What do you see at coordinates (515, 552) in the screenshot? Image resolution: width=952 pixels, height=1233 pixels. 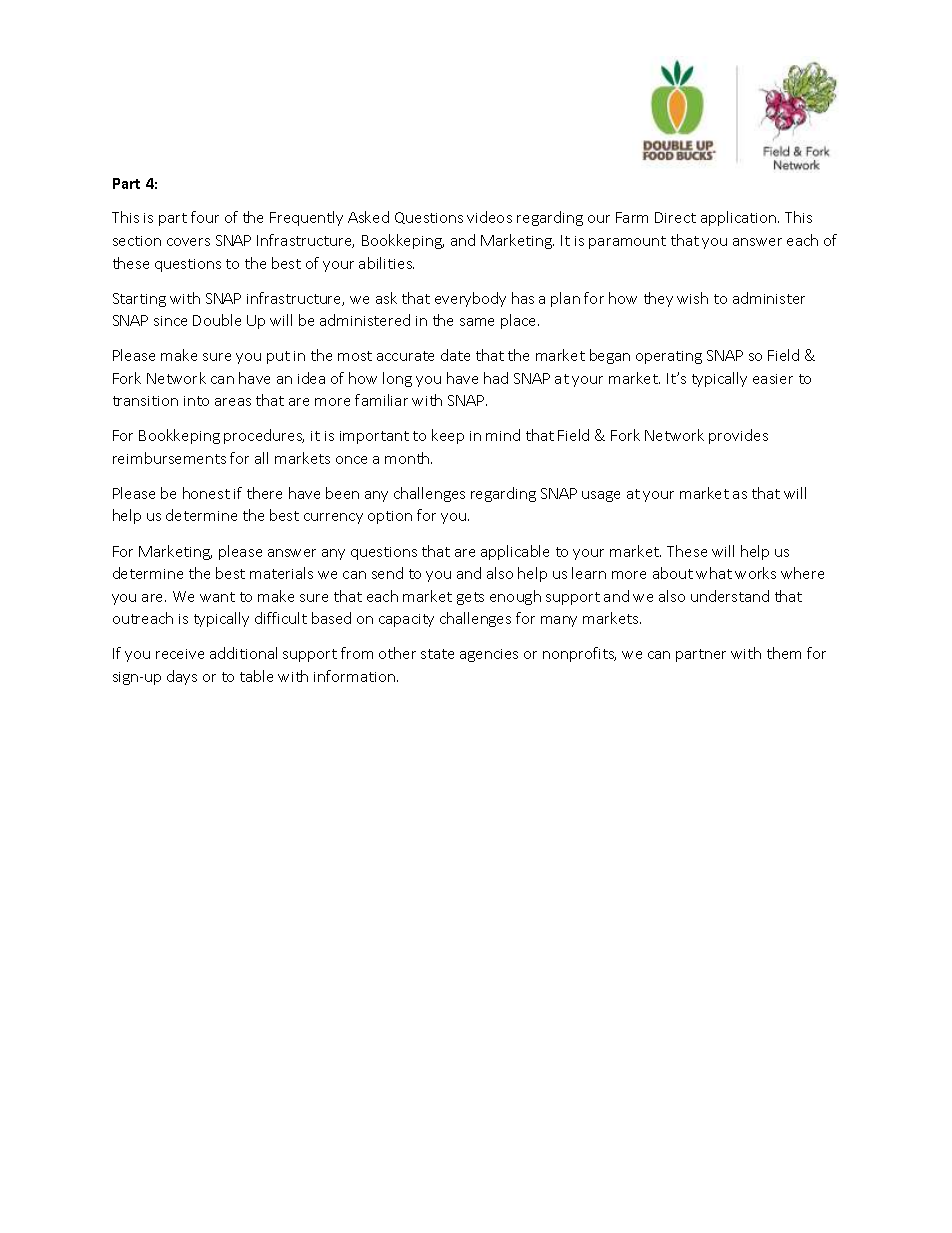 I see `applicable` at bounding box center [515, 552].
